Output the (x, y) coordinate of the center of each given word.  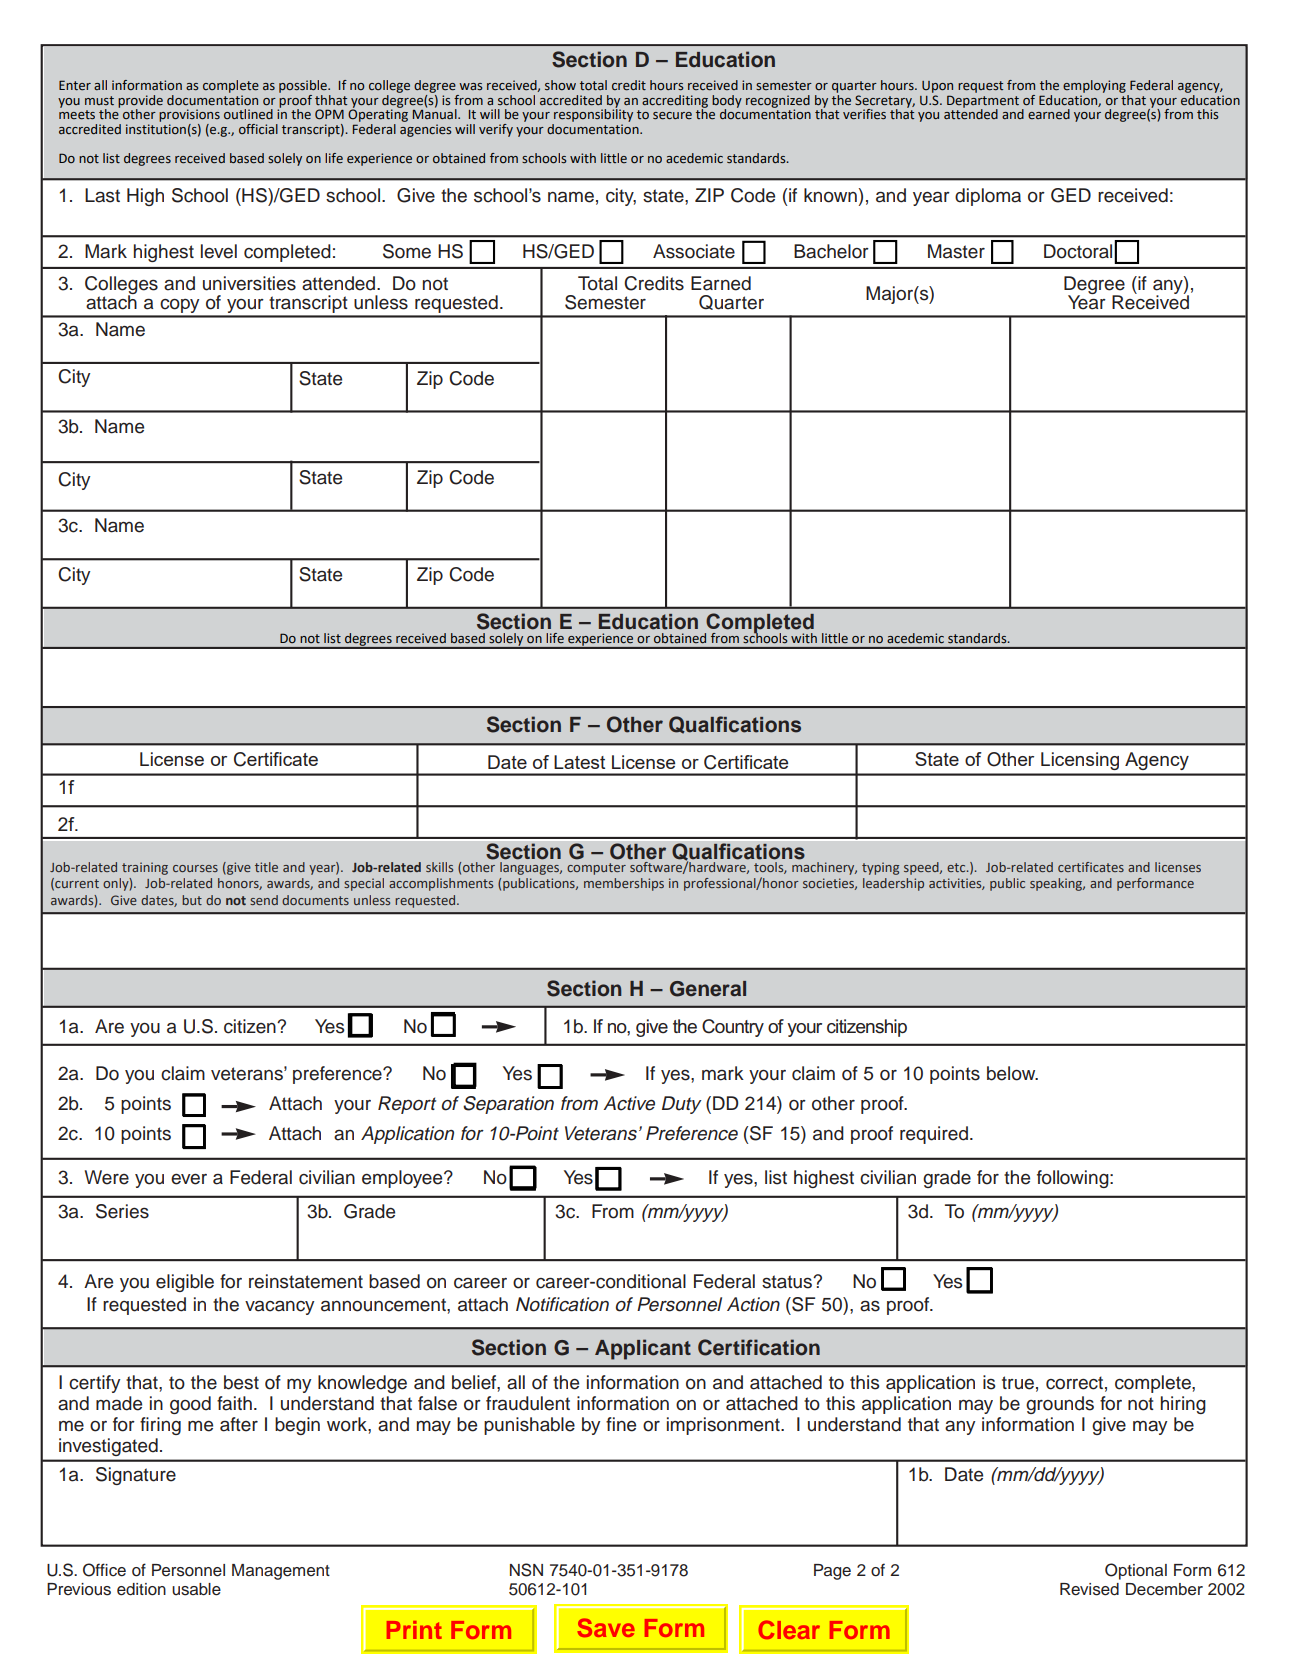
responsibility (593, 114)
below (1012, 1073)
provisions (189, 115)
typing (880, 868)
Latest (579, 762)
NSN (526, 1570)
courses (195, 868)
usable (196, 1589)
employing (1094, 86)
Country (733, 1028)
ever (189, 1179)
